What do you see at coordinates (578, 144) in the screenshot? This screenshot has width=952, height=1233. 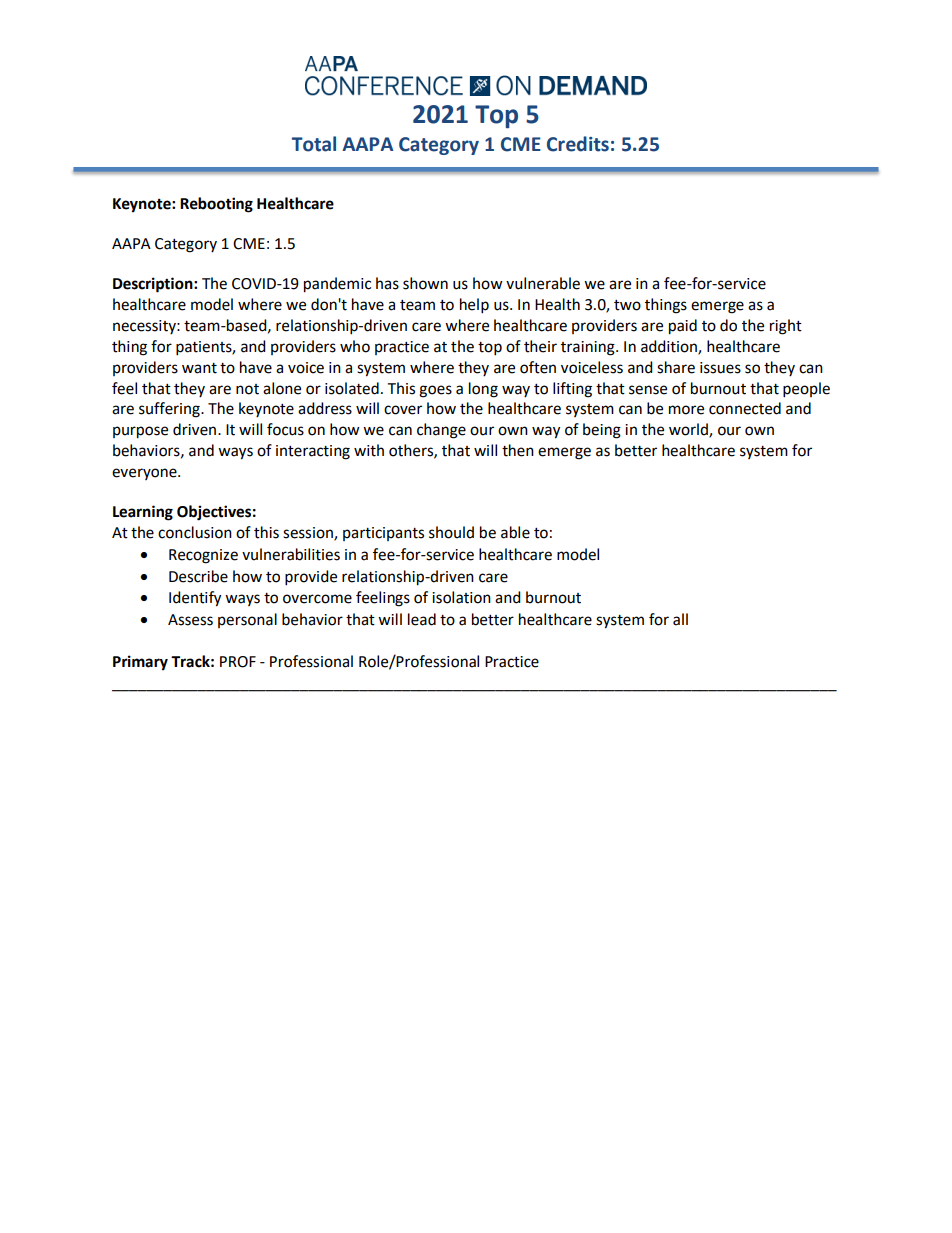 I see `Credits` at bounding box center [578, 144].
